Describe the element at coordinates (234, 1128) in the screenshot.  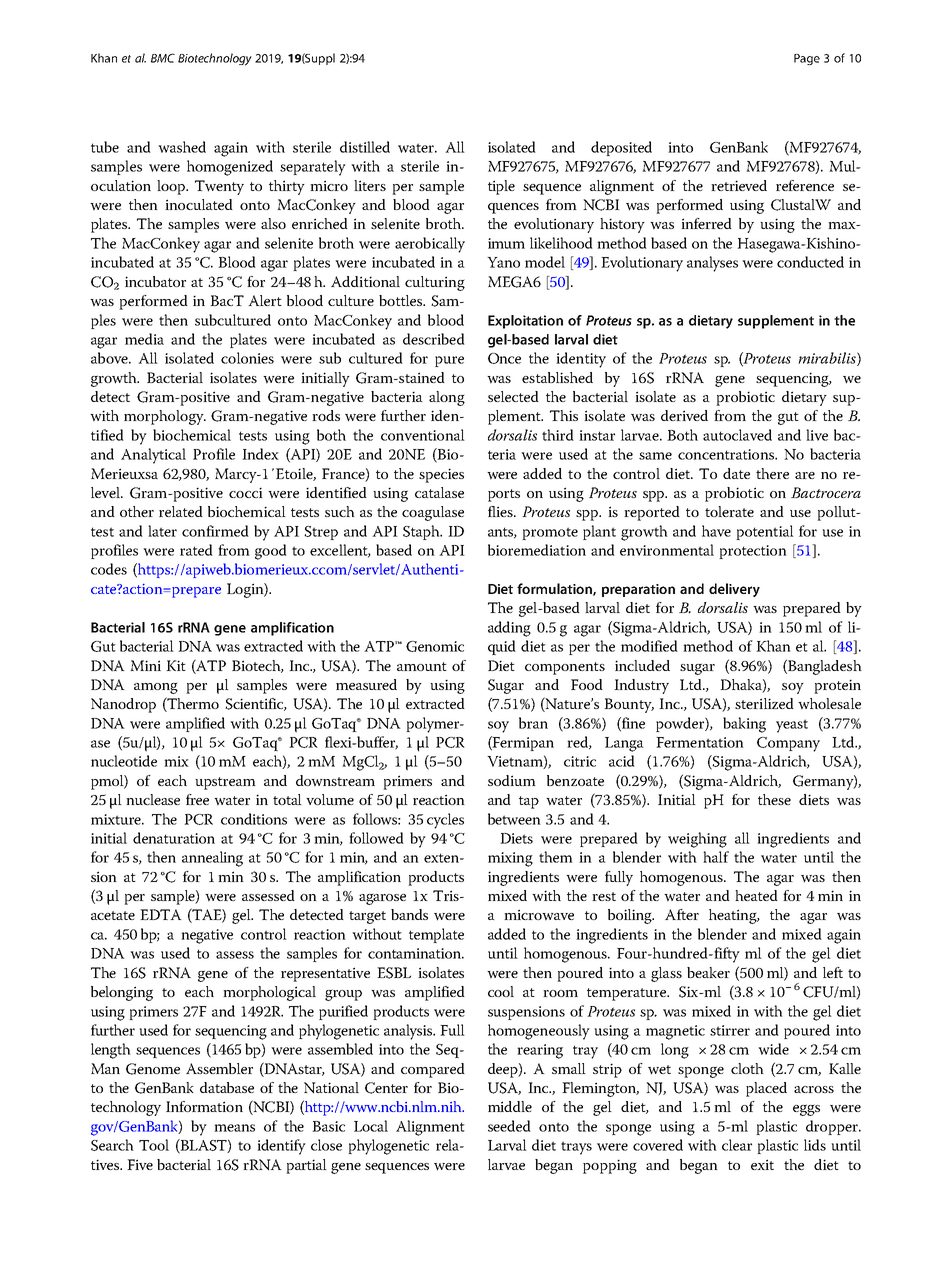
I see `means` at that location.
